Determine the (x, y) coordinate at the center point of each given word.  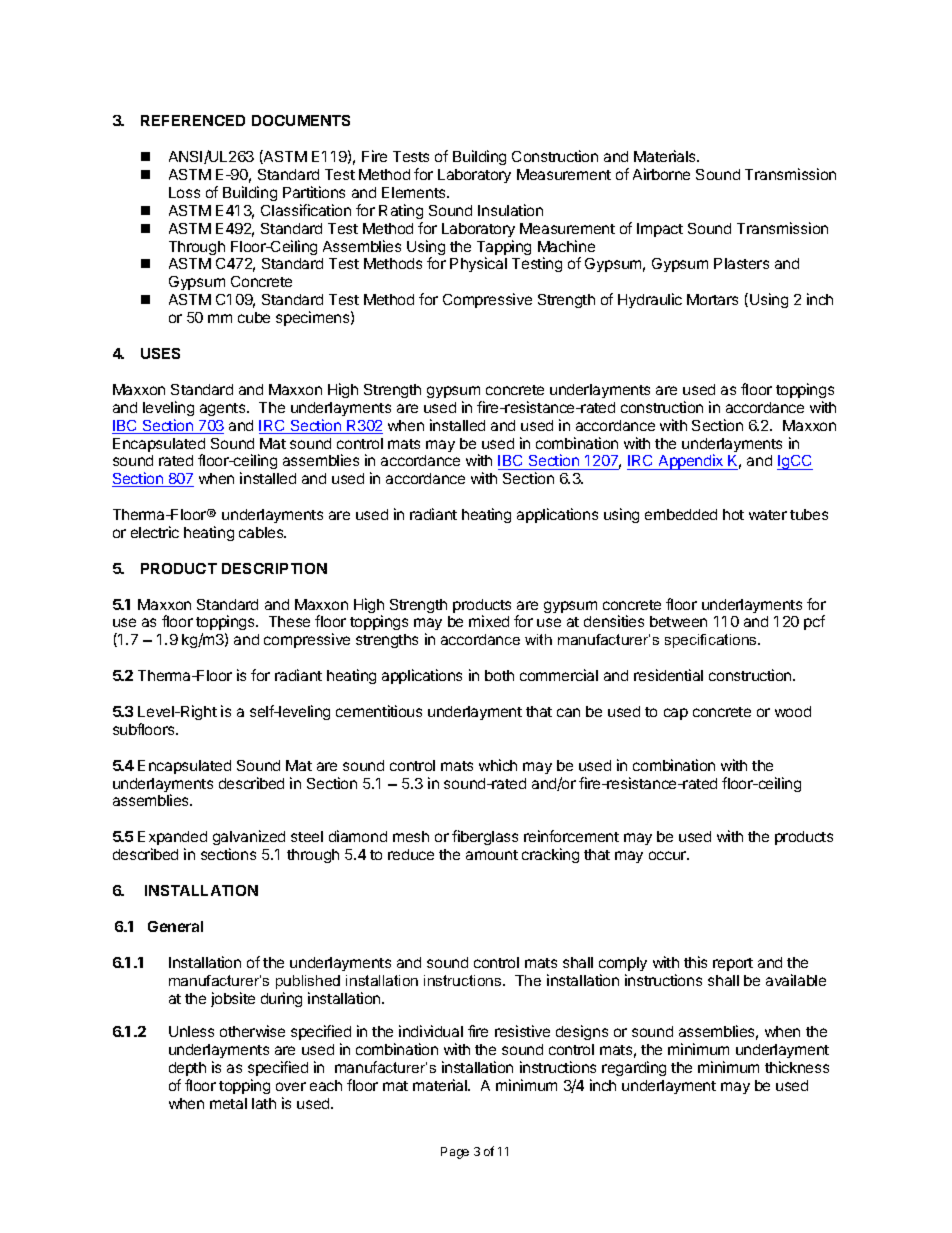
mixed (489, 621)
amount (492, 855)
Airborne (661, 174)
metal (228, 1103)
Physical (478, 264)
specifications (712, 641)
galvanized (249, 839)
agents (224, 409)
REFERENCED (193, 120)
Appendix (691, 462)
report (733, 964)
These (289, 621)
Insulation (510, 210)
